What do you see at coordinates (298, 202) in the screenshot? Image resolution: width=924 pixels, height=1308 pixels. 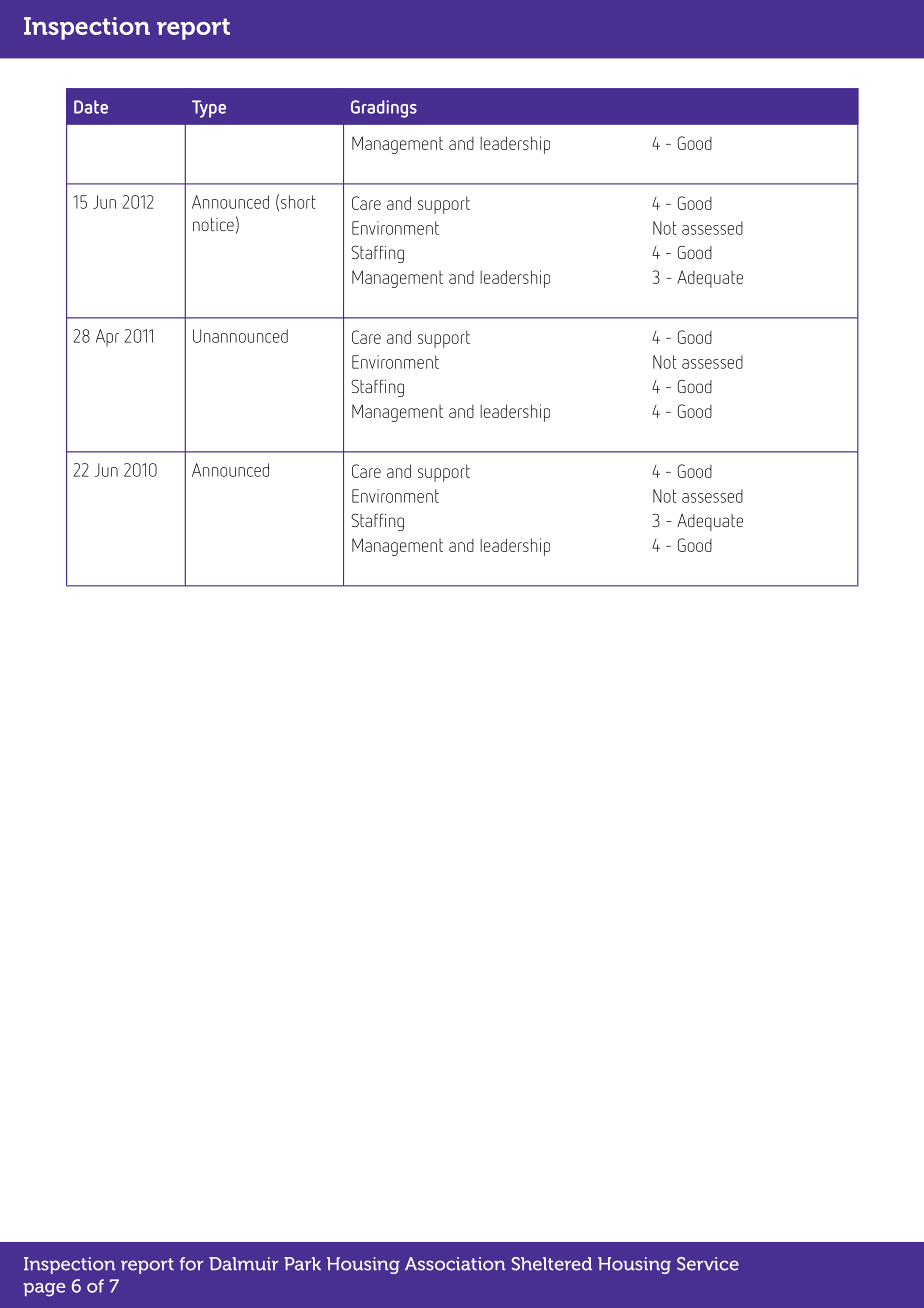 I see `short` at bounding box center [298, 202].
